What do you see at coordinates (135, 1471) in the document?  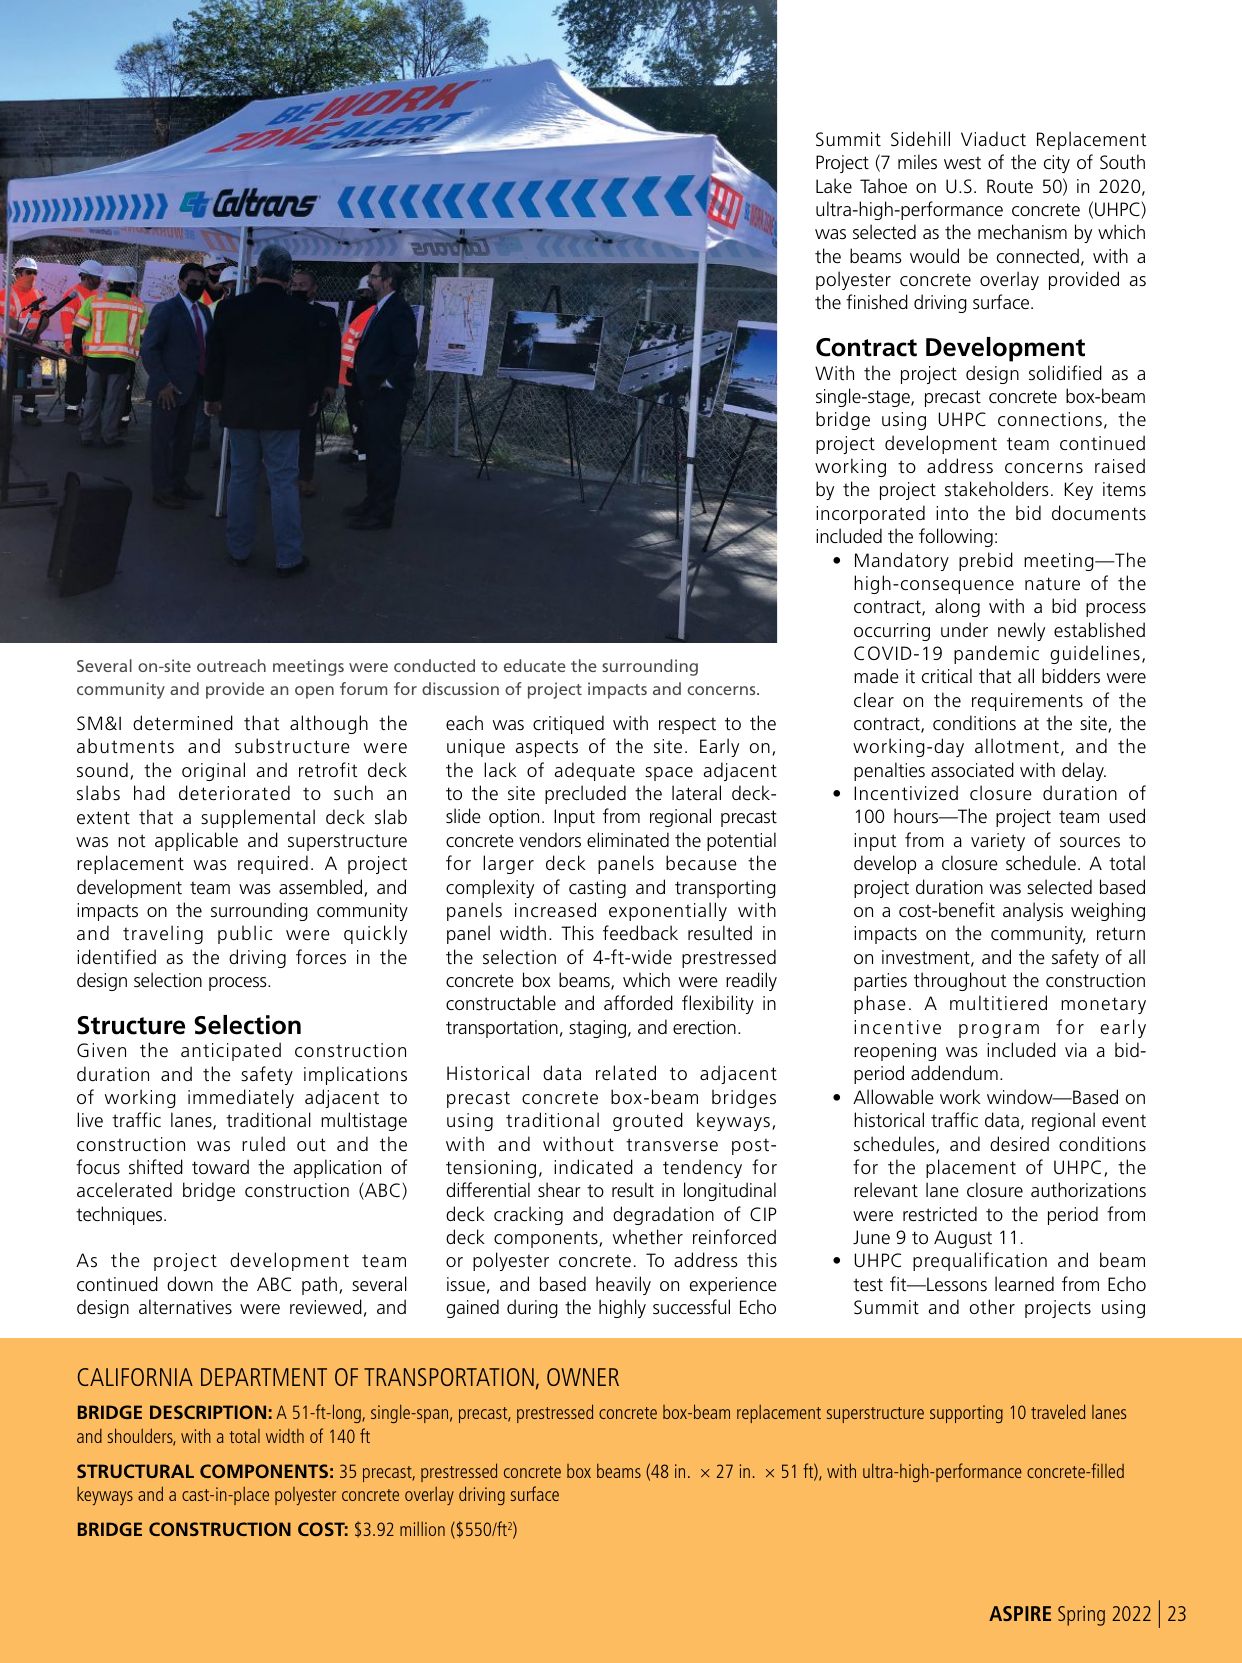 I see `STRUCTURAL` at bounding box center [135, 1471].
